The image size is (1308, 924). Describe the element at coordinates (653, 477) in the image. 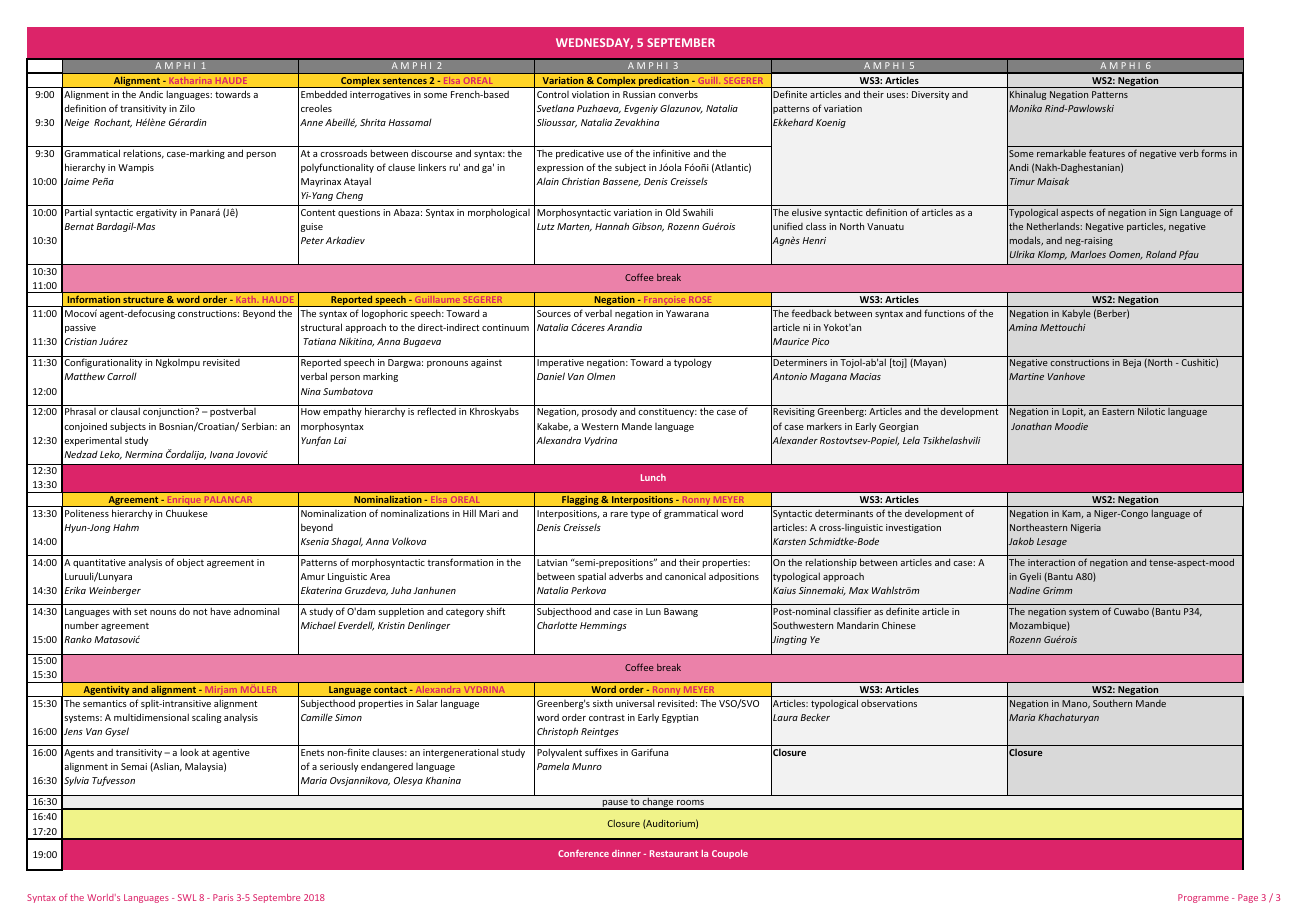

I see `Lunch` at that location.
